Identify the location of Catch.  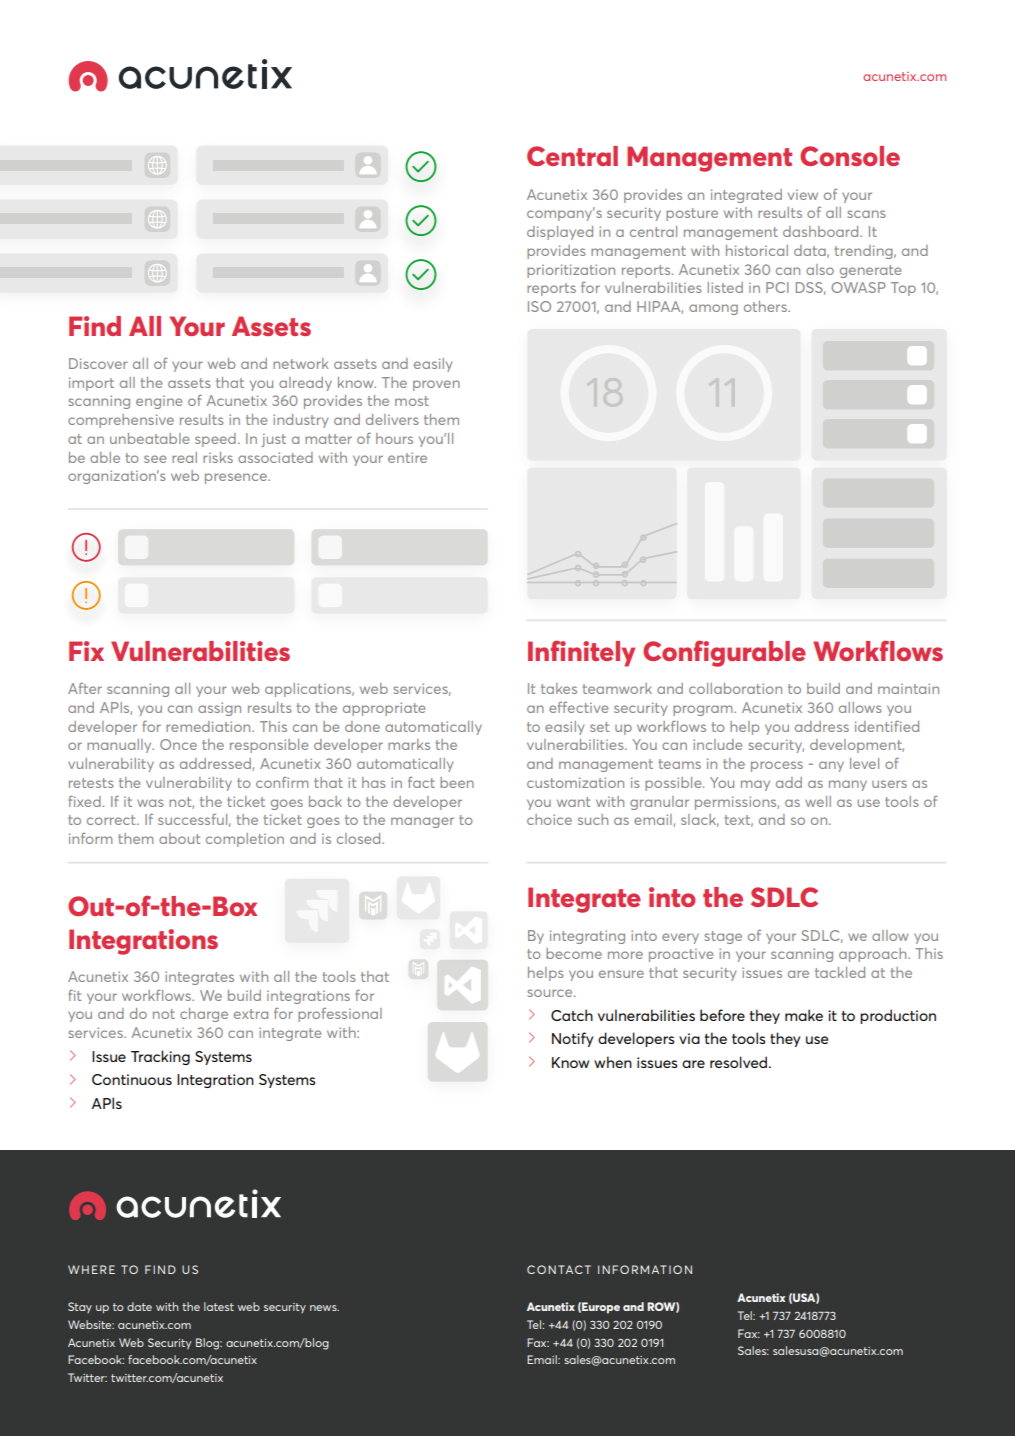
(572, 1015).
